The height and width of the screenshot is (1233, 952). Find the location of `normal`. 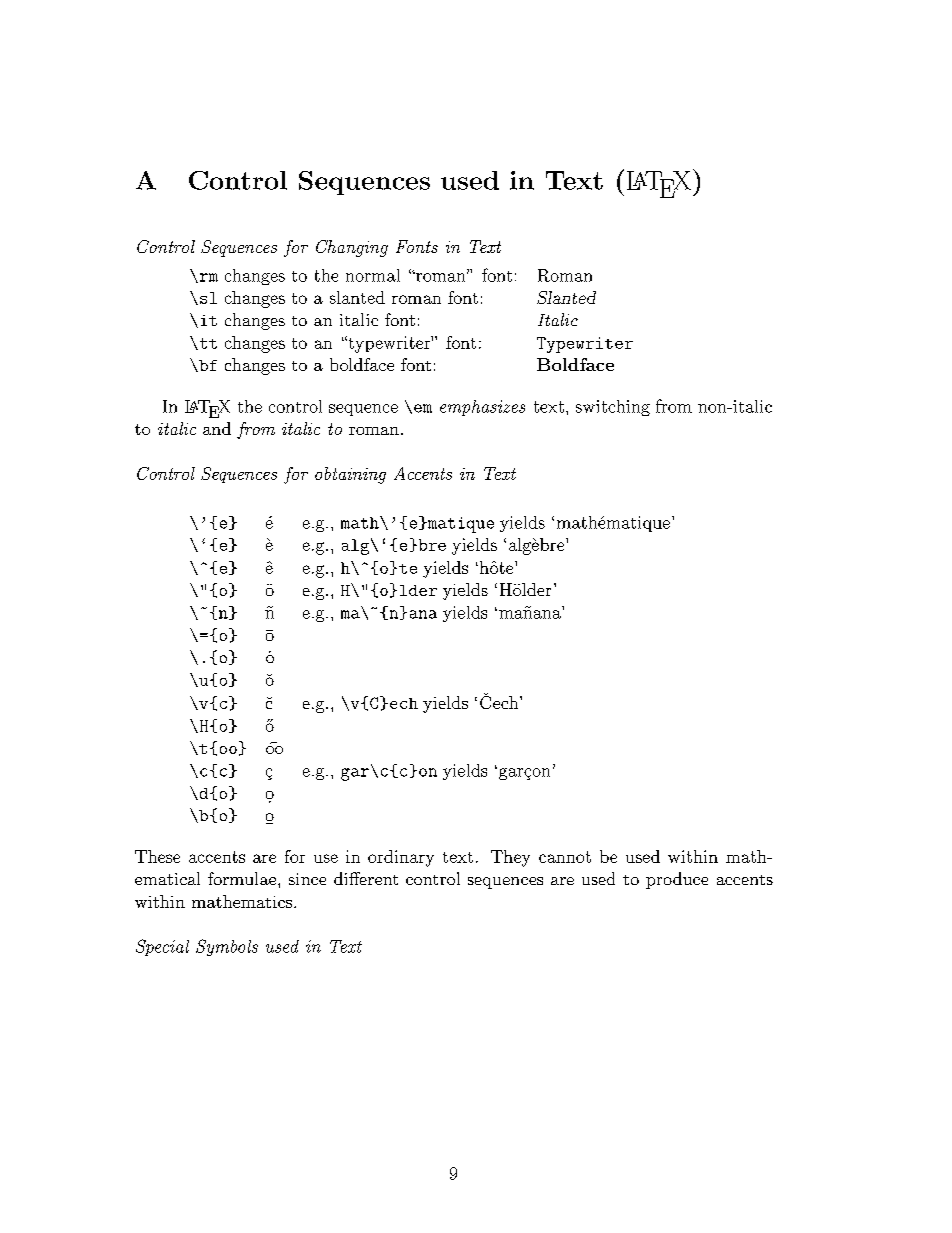

normal is located at coordinates (373, 275).
